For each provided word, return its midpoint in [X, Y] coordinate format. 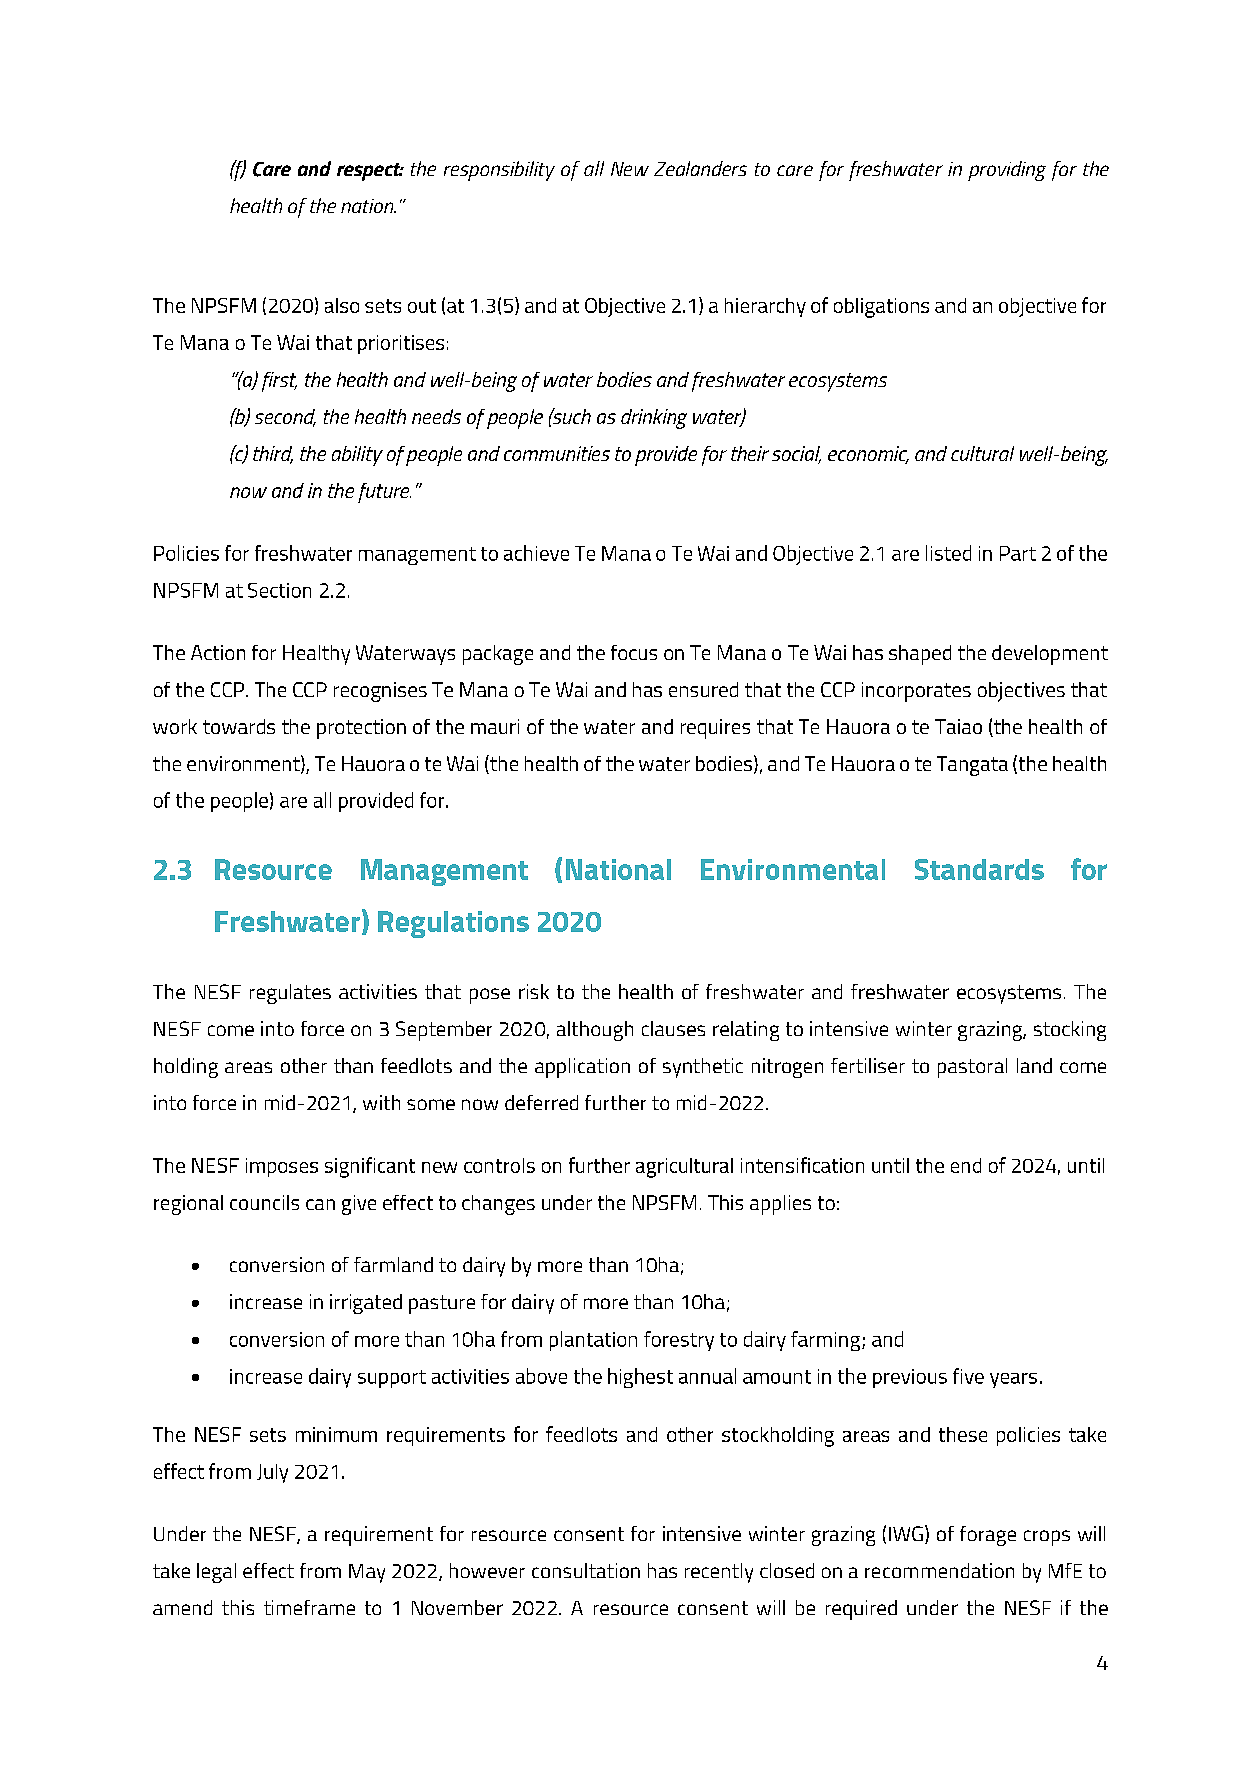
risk [534, 991]
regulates [290, 994]
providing [1007, 171]
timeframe [309, 1607]
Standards [979, 869]
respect [370, 172]
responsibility [499, 171]
